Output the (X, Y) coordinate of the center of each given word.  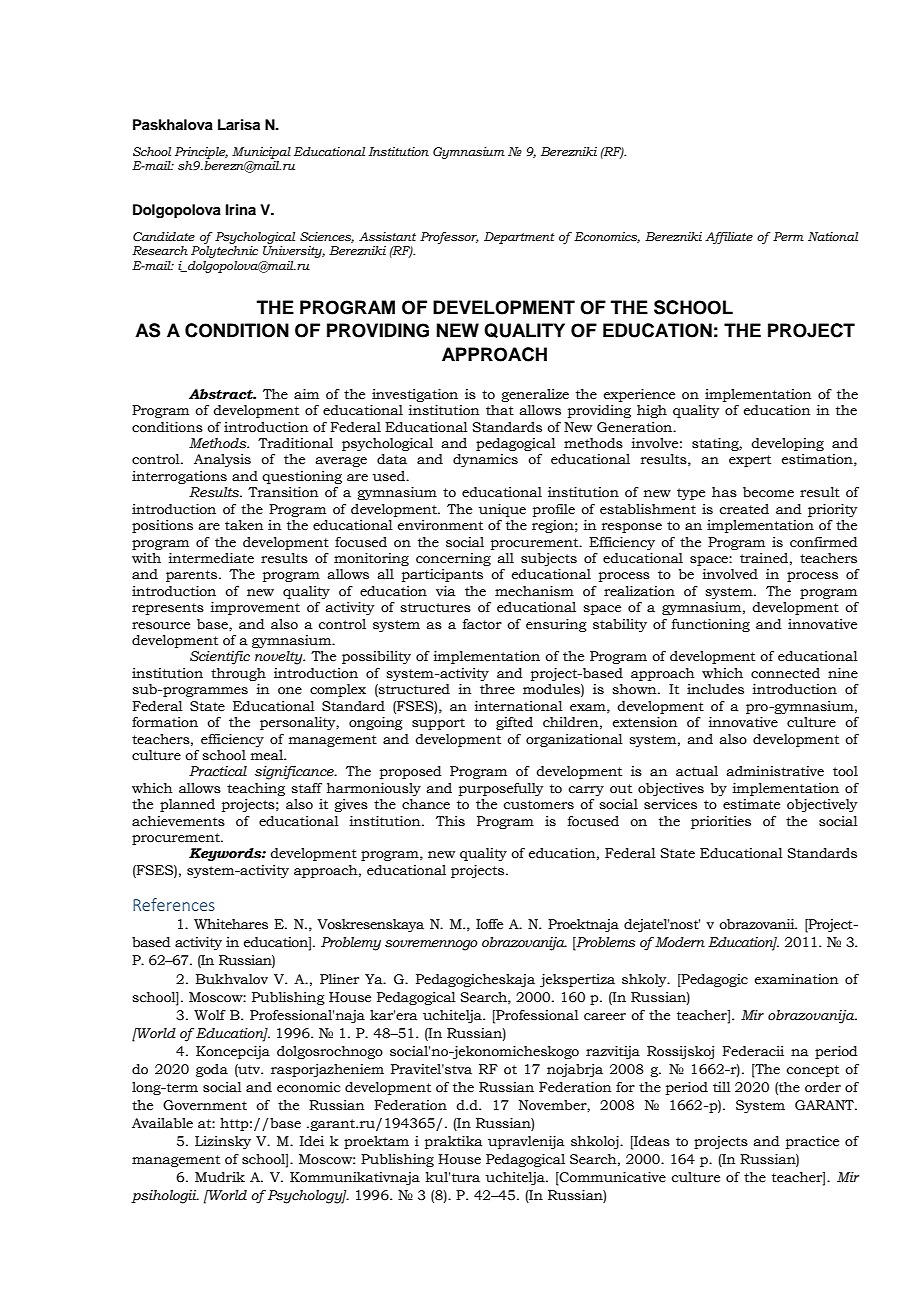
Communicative (612, 1178)
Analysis (222, 460)
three (497, 689)
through (238, 674)
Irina (241, 209)
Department (519, 238)
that (500, 410)
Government (205, 1105)
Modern (679, 942)
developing (787, 444)
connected (785, 673)
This (450, 821)
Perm (788, 236)
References (174, 904)
